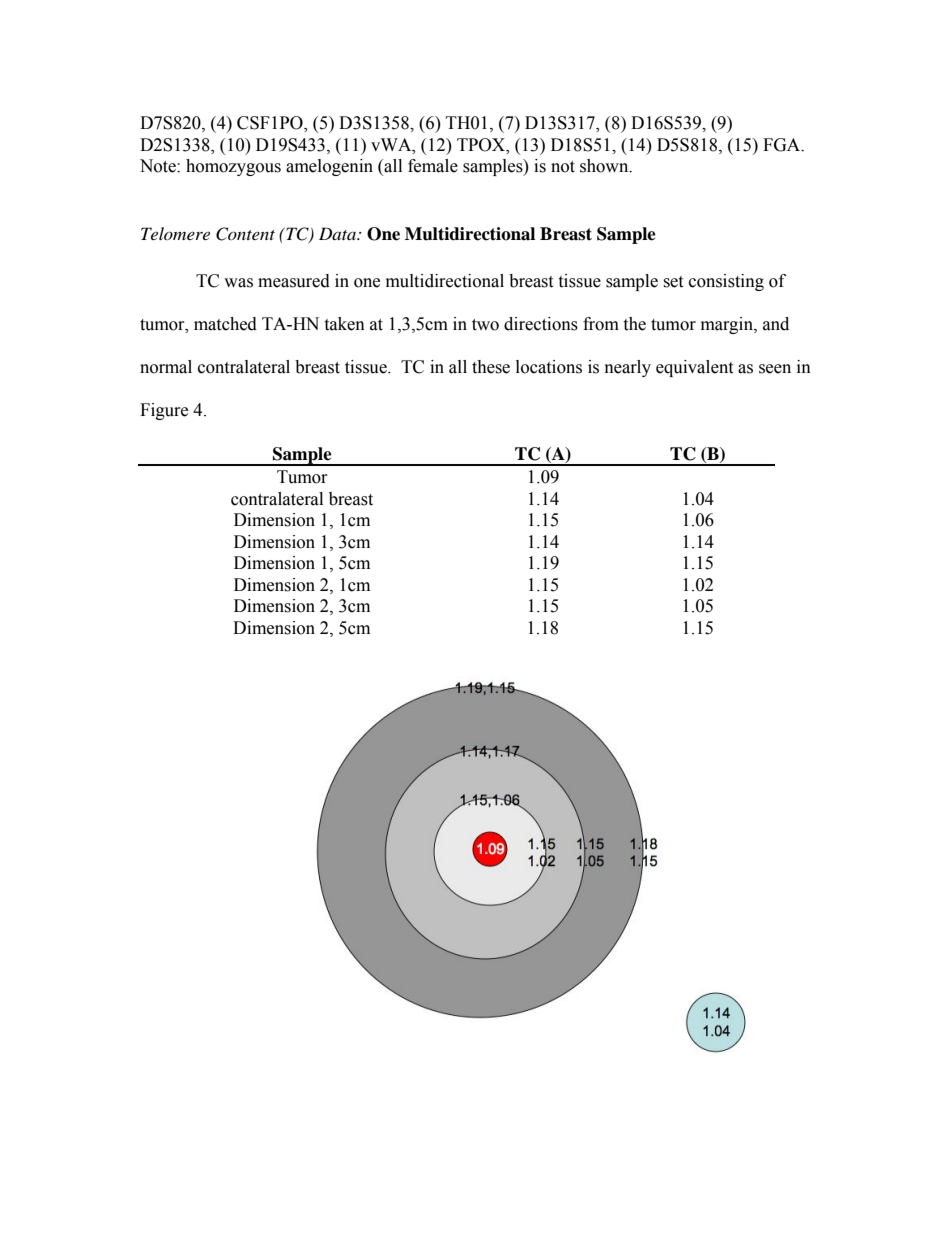  Describe the element at coordinates (485, 325) in the screenshot. I see `two` at that location.
